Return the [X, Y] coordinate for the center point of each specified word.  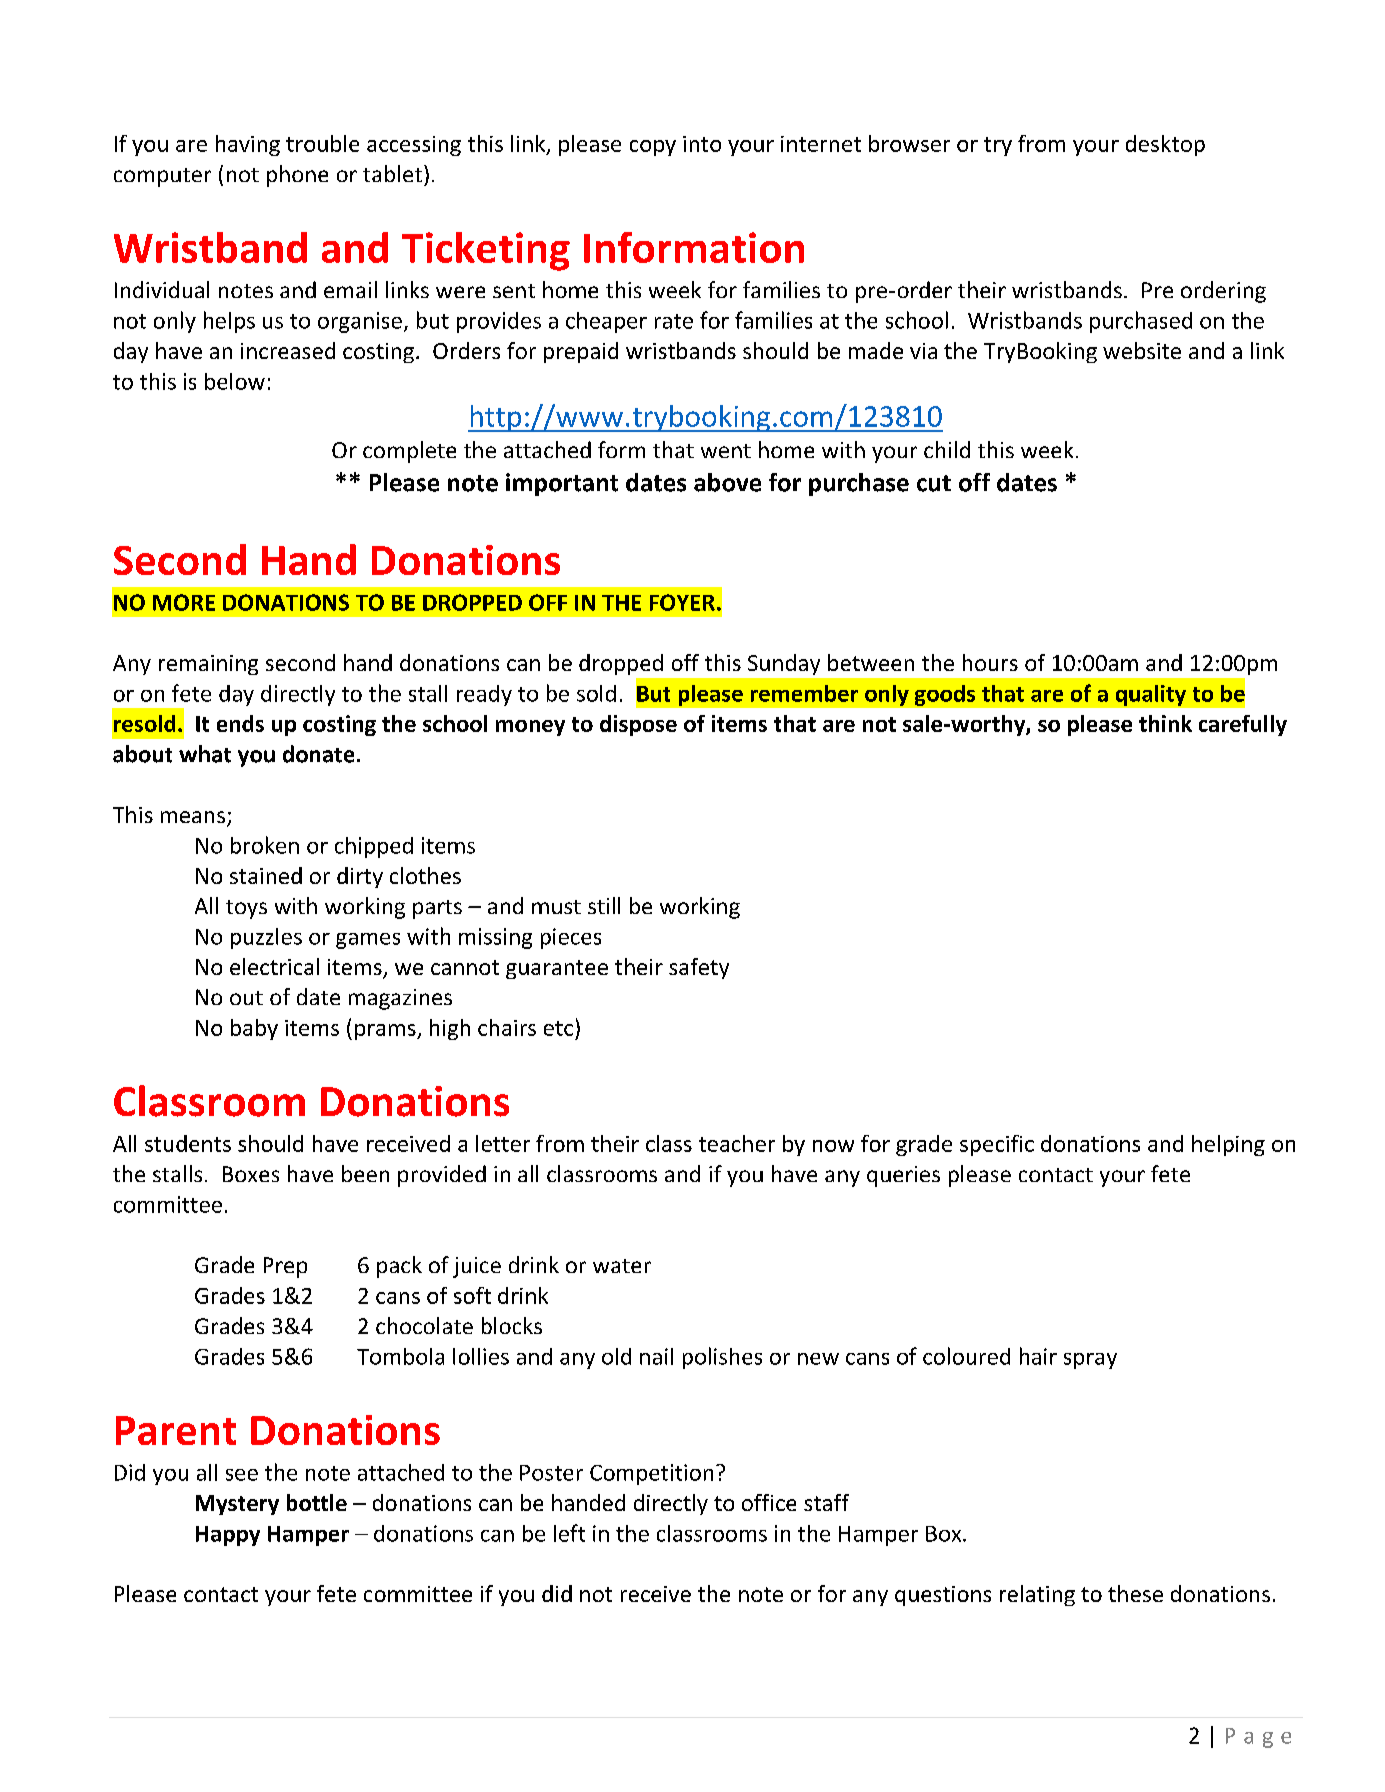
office [769, 1502]
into [702, 144]
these [1135, 1593]
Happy [228, 1536]
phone [297, 176]
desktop [1165, 145]
